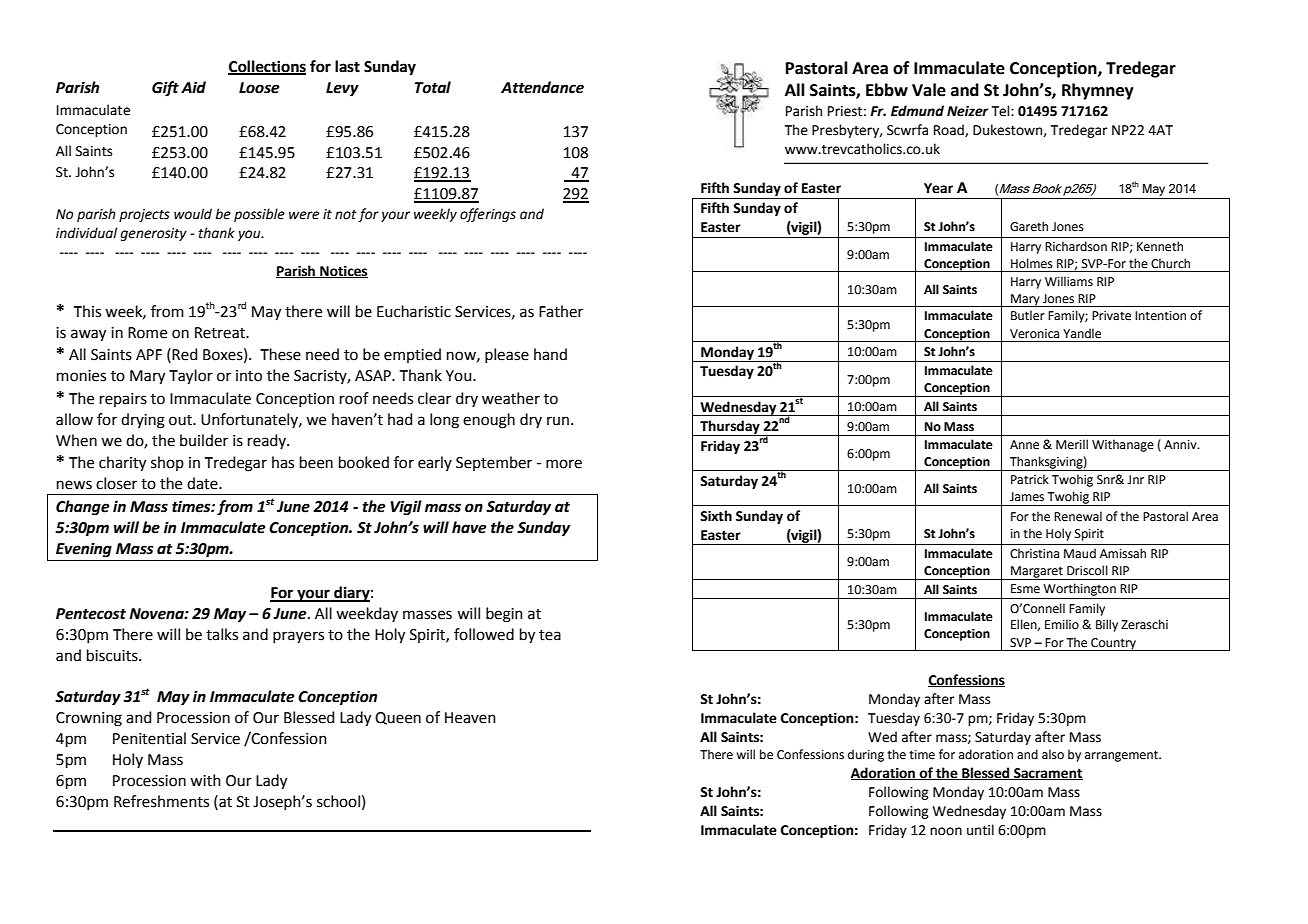  I want to click on until, so click(980, 830).
